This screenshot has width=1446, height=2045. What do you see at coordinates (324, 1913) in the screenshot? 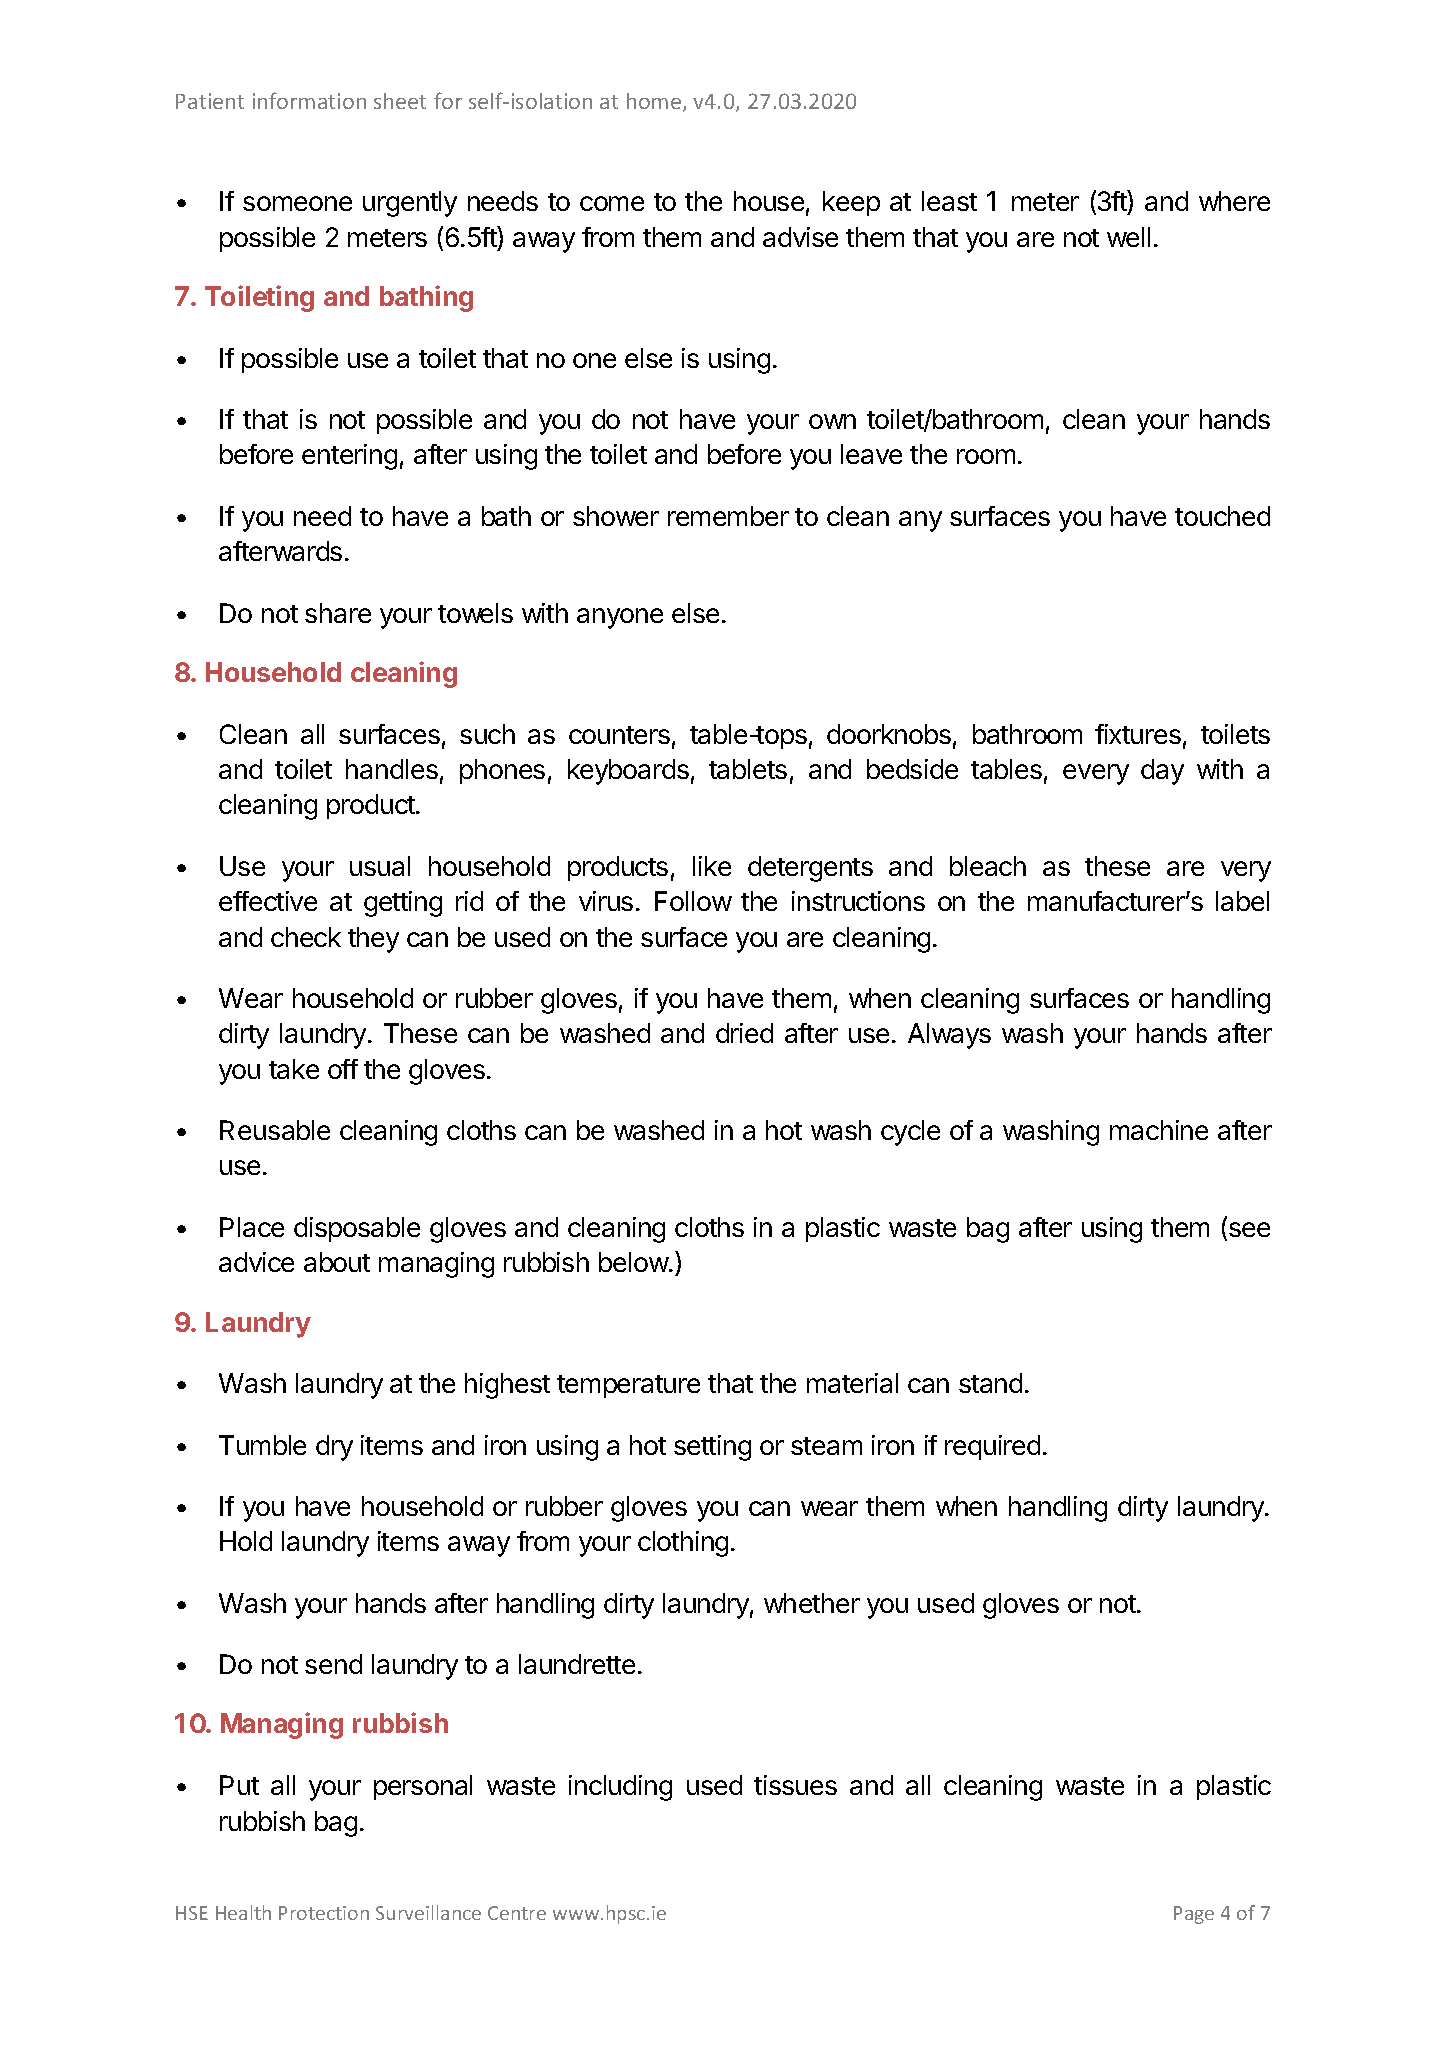
I see `Protection` at bounding box center [324, 1913].
